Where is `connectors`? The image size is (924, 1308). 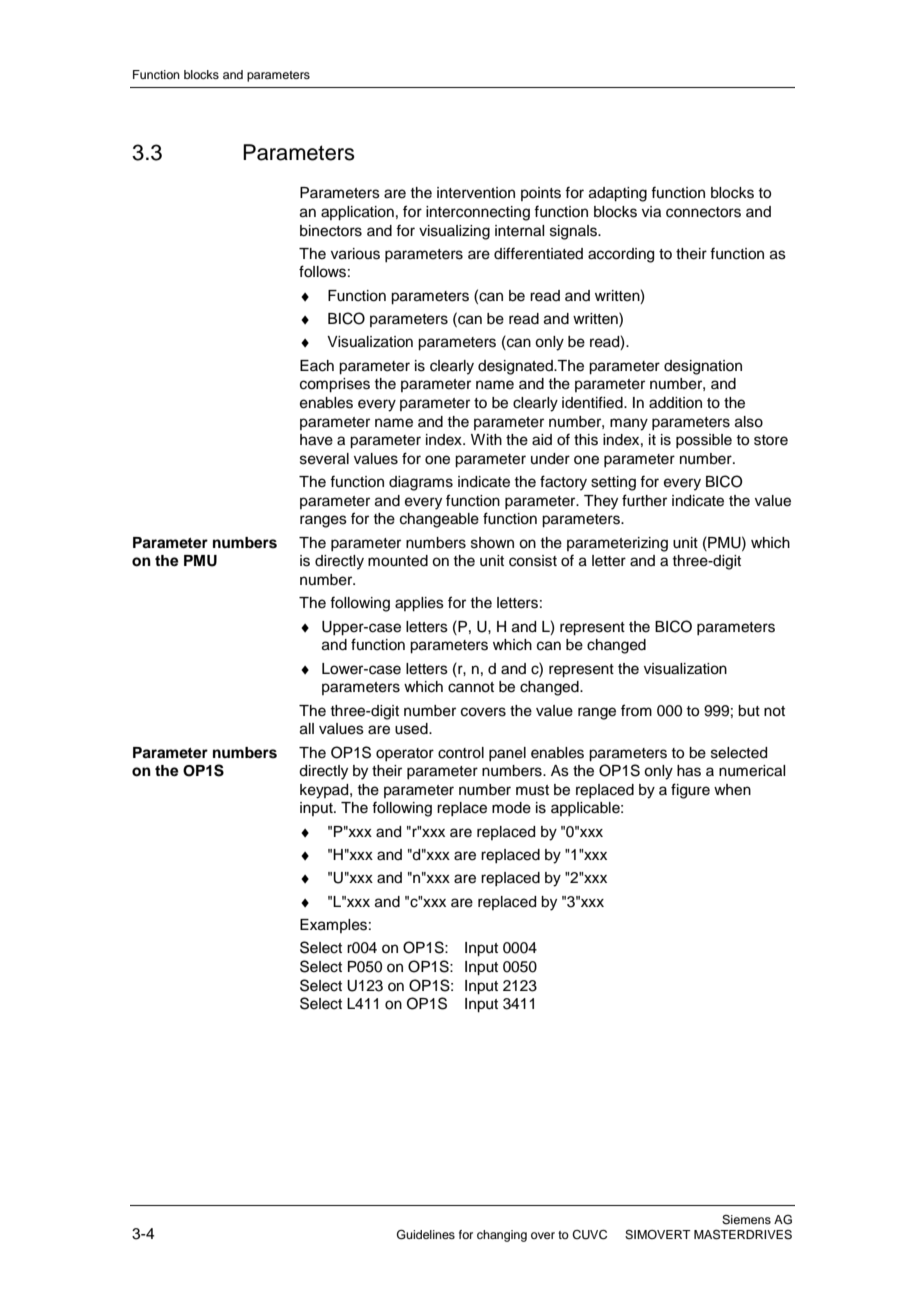 connectors is located at coordinates (703, 212).
